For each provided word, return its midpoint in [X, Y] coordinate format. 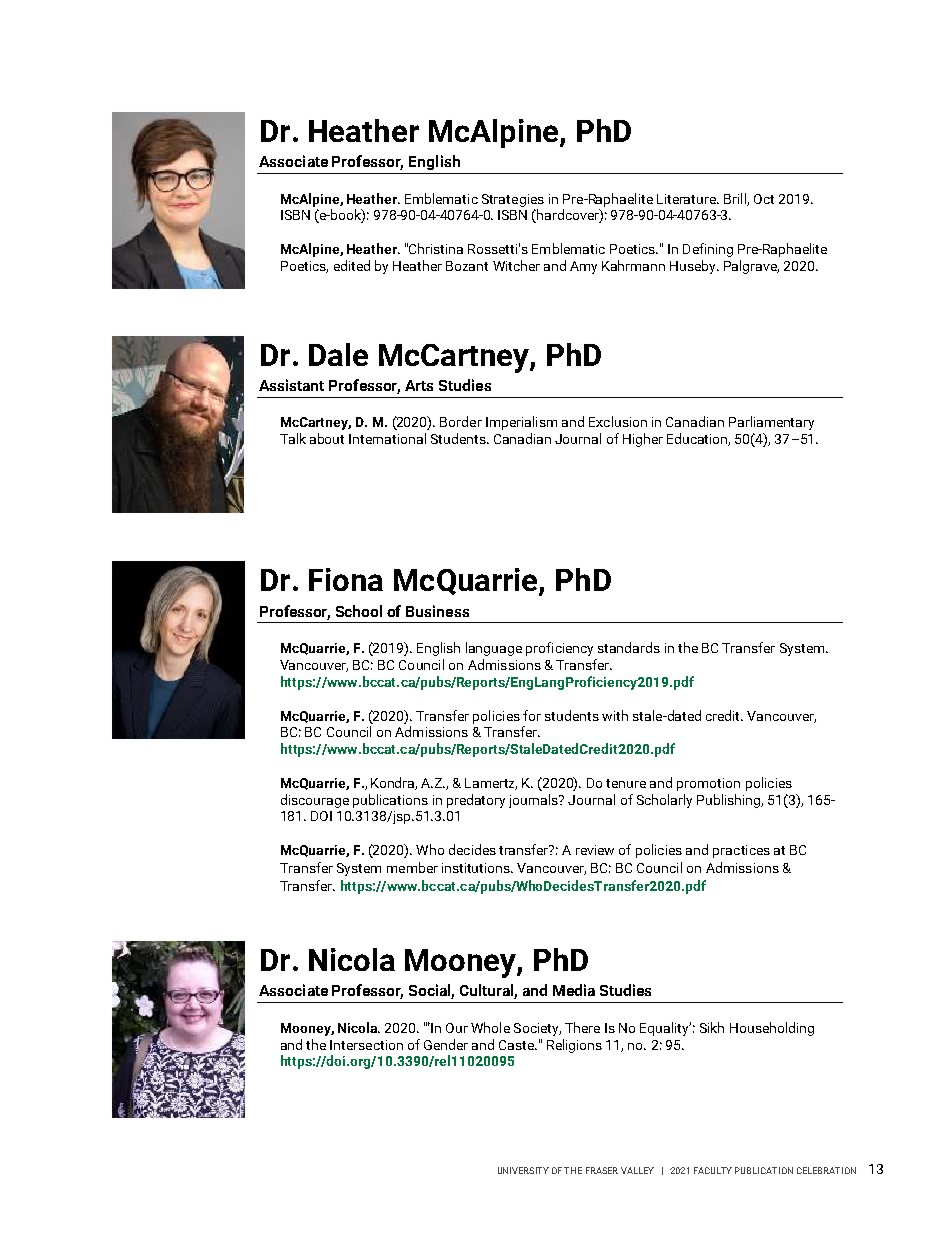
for [532, 715]
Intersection [366, 1045]
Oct [764, 199]
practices [741, 851]
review [595, 850]
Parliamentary [771, 423]
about [327, 438]
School [359, 611]
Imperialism [521, 423]
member [412, 867]
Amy [583, 267]
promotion [708, 784]
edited [352, 265]
